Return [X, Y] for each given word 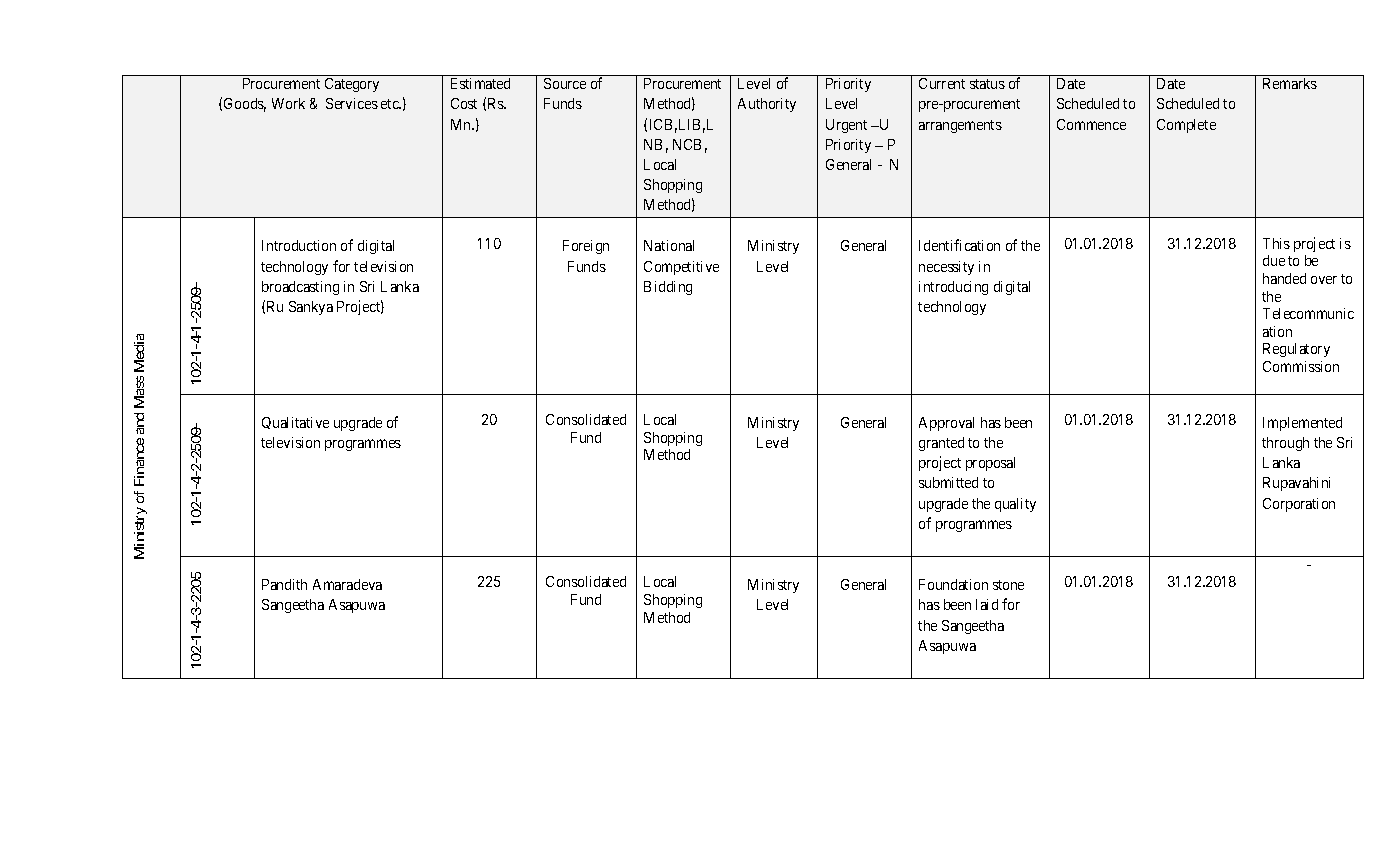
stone [1008, 585]
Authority [767, 105]
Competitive [681, 268]
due [1274, 260]
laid [987, 604]
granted [941, 444]
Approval [946, 424]
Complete [1186, 126]
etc [391, 104]
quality [1015, 505]
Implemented [1302, 424]
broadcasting [300, 288]
